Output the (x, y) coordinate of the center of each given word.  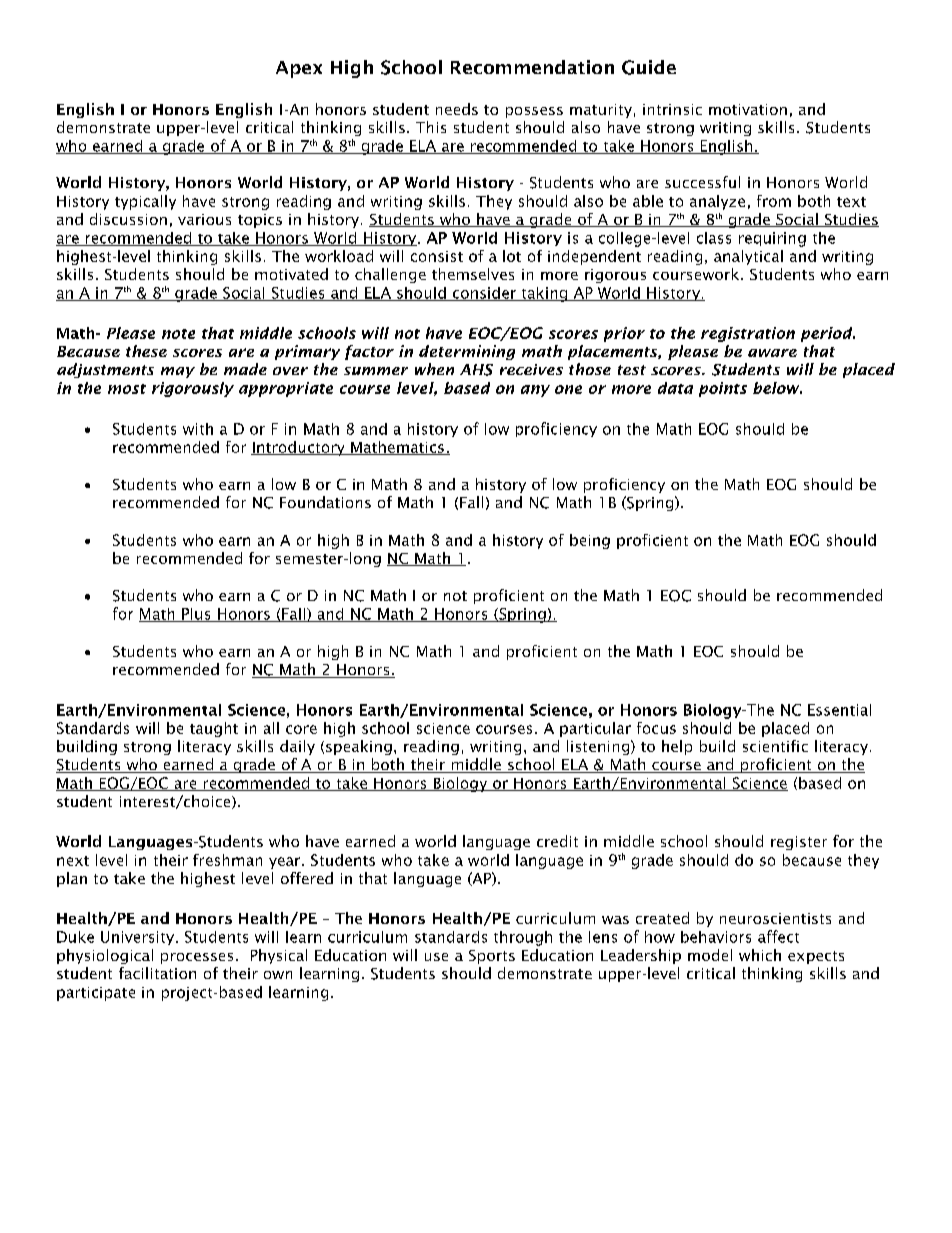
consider (484, 294)
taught (214, 729)
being (590, 541)
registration (748, 334)
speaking (359, 747)
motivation (748, 109)
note (178, 334)
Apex (299, 69)
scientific (775, 746)
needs (457, 109)
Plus (196, 615)
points (723, 389)
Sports (492, 957)
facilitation (157, 973)
